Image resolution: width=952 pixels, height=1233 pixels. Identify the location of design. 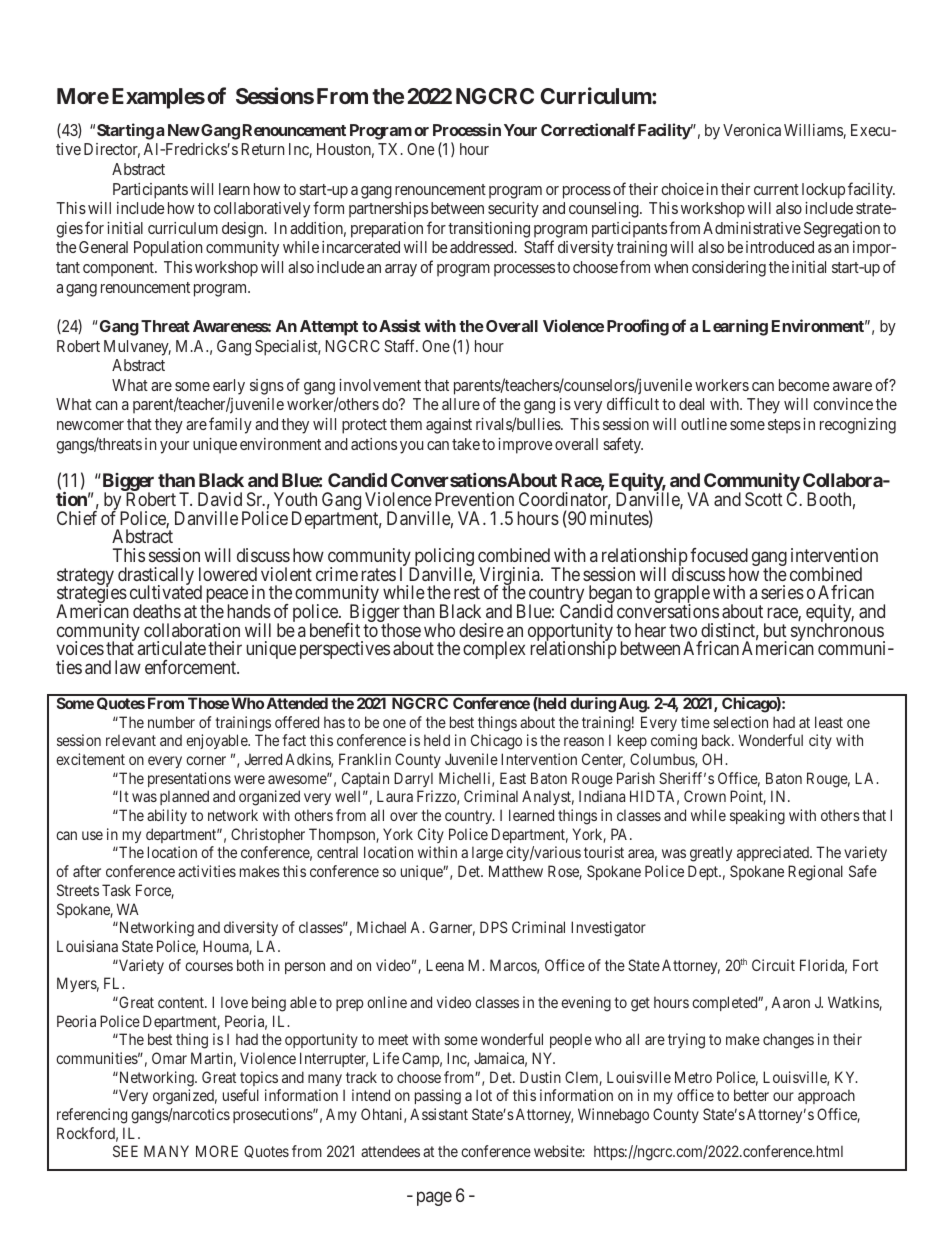
(244, 230).
